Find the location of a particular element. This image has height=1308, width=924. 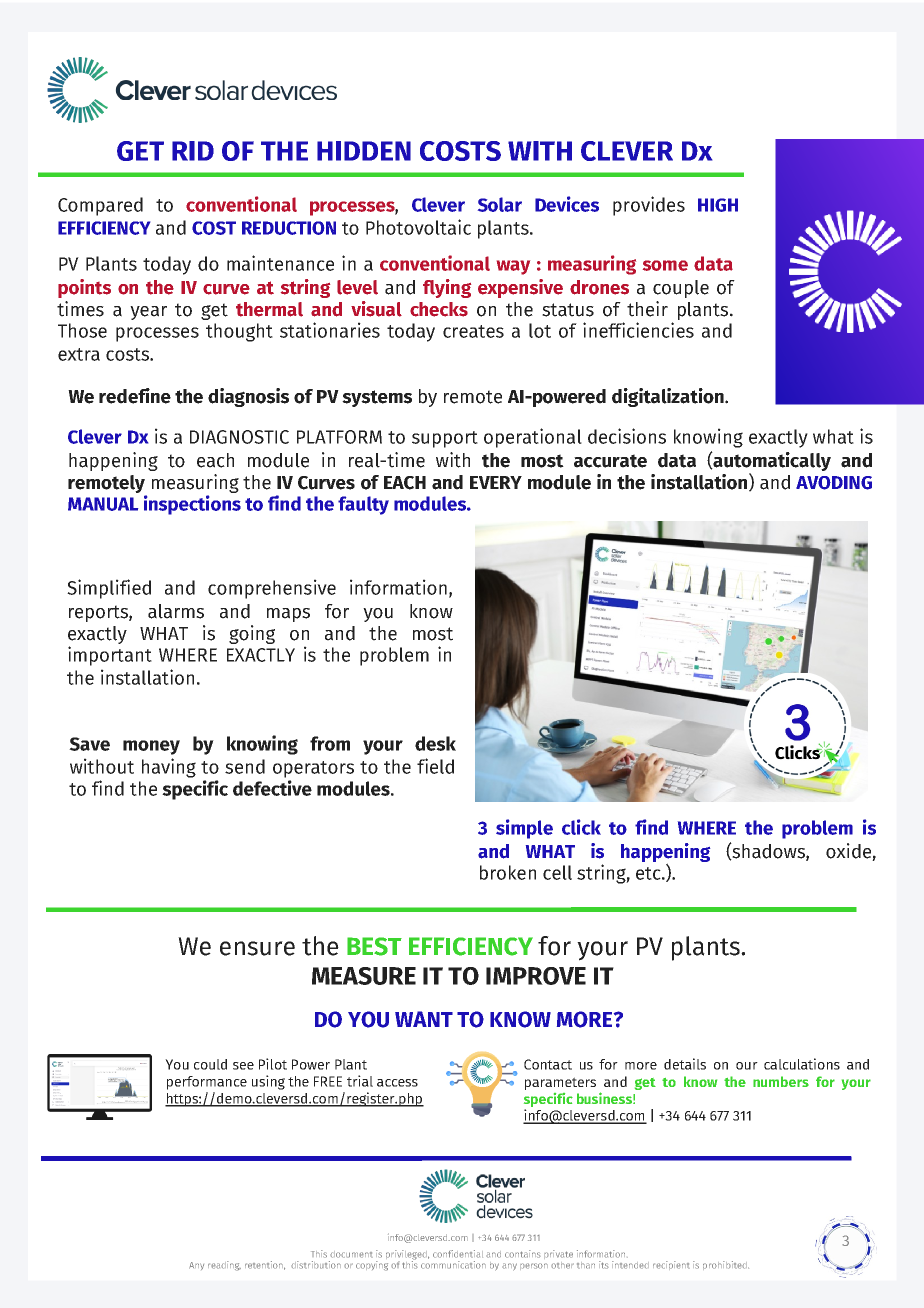

accurate is located at coordinates (610, 461).
